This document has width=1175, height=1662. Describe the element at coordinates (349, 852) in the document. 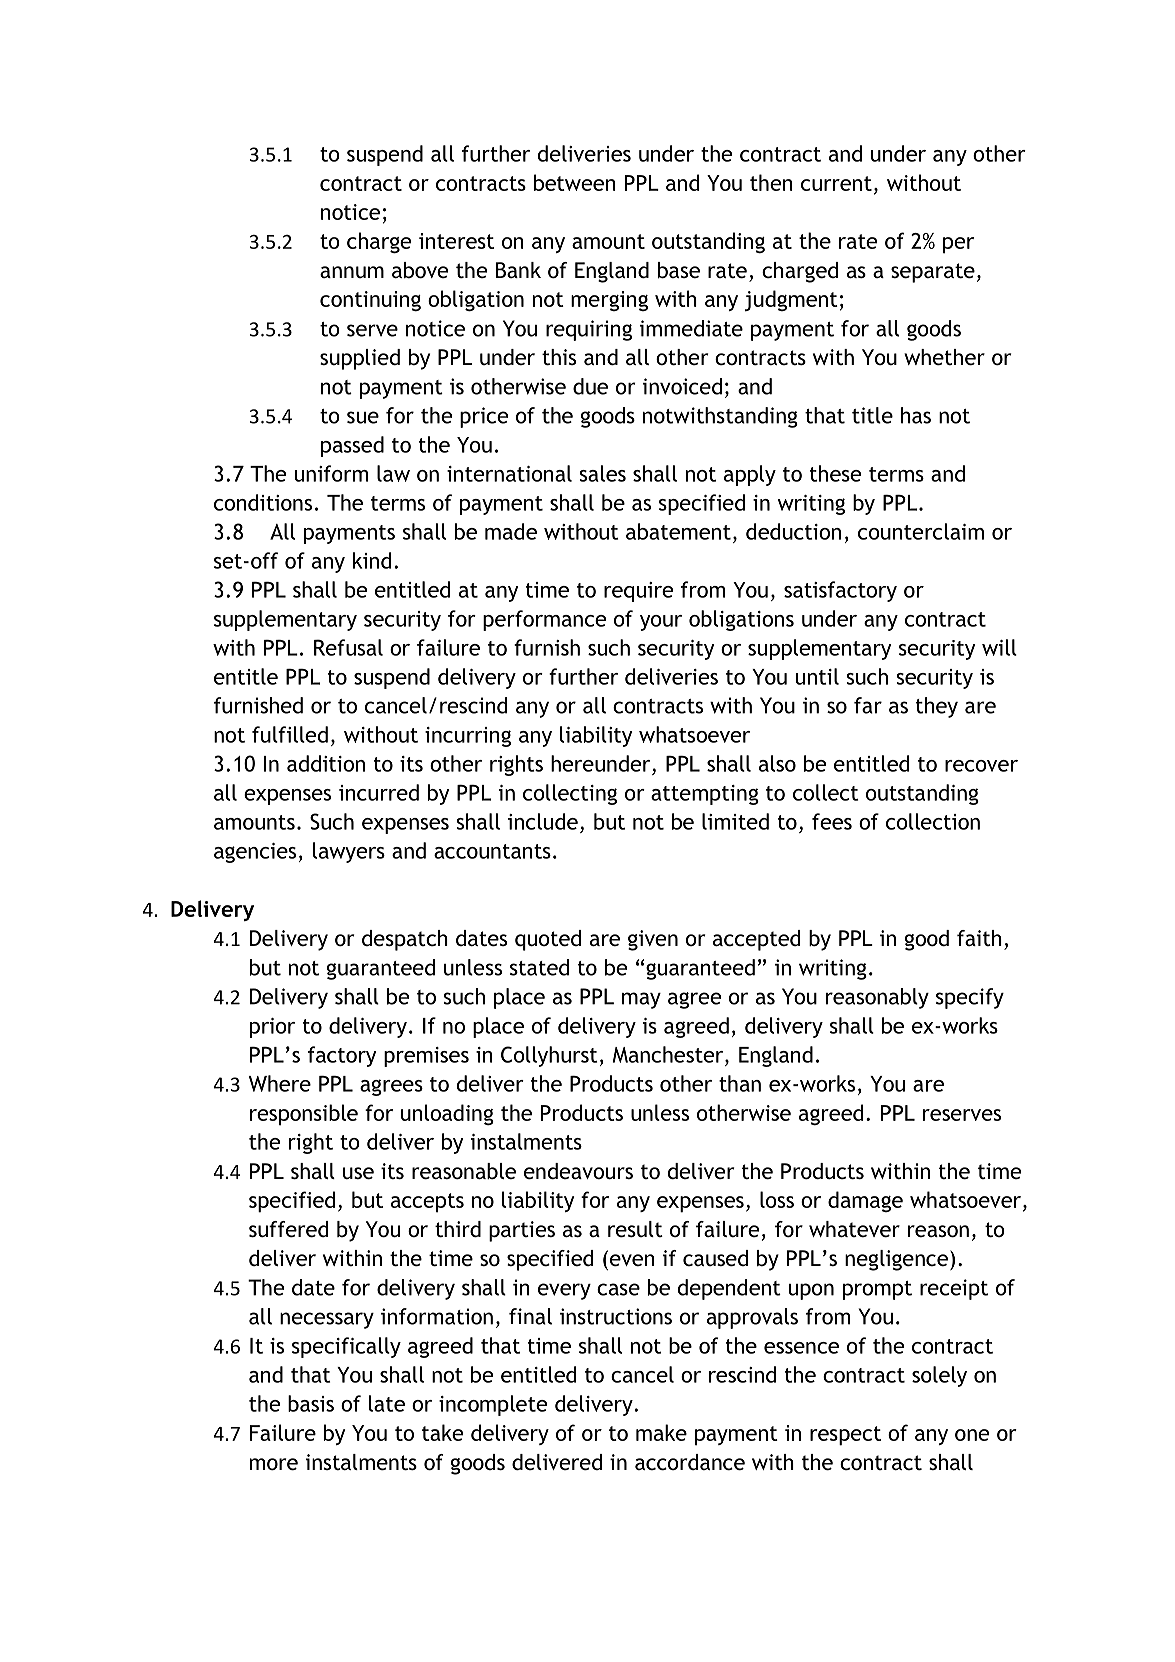

I see `lawyers` at that location.
